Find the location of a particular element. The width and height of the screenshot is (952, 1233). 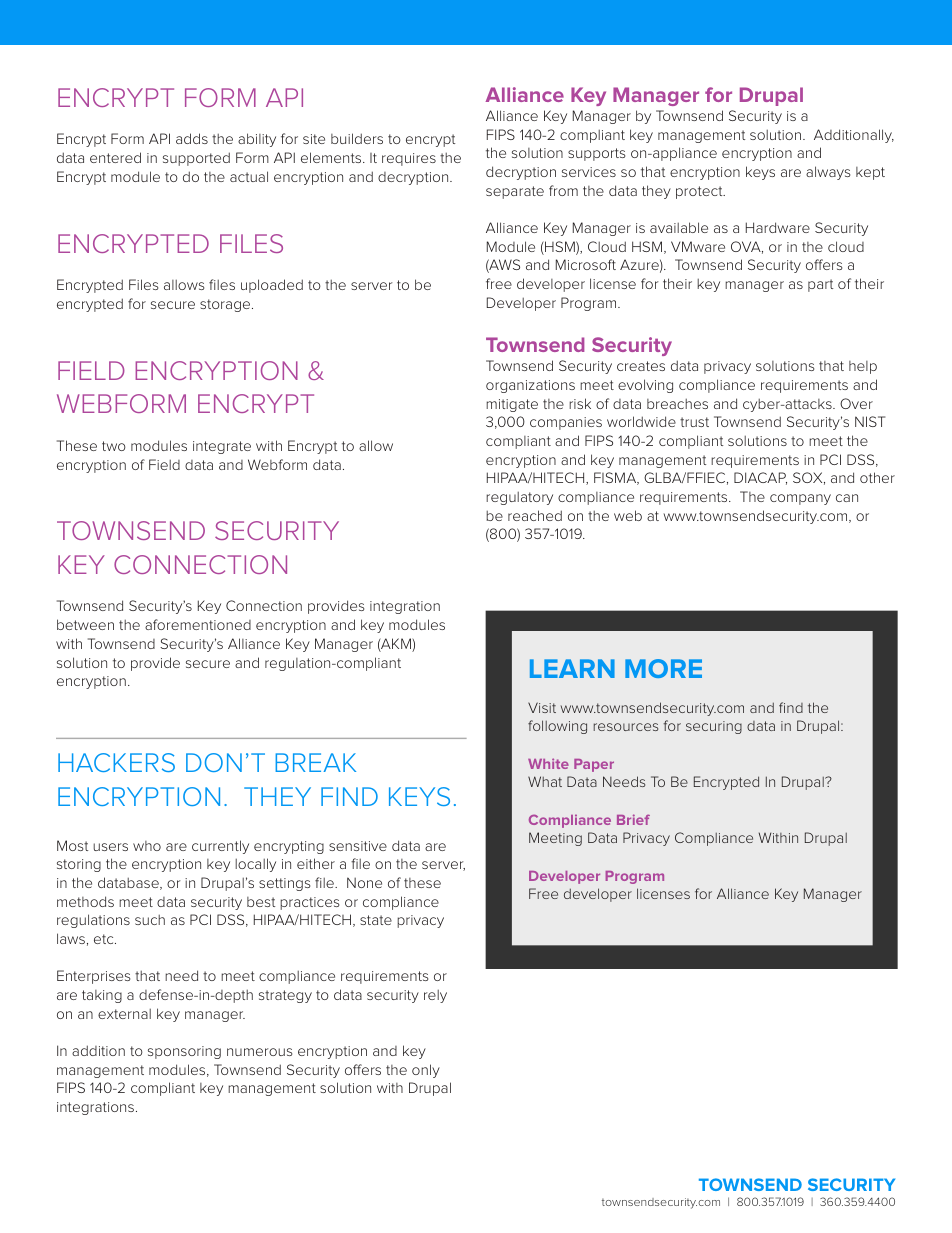

supported is located at coordinates (196, 159).
